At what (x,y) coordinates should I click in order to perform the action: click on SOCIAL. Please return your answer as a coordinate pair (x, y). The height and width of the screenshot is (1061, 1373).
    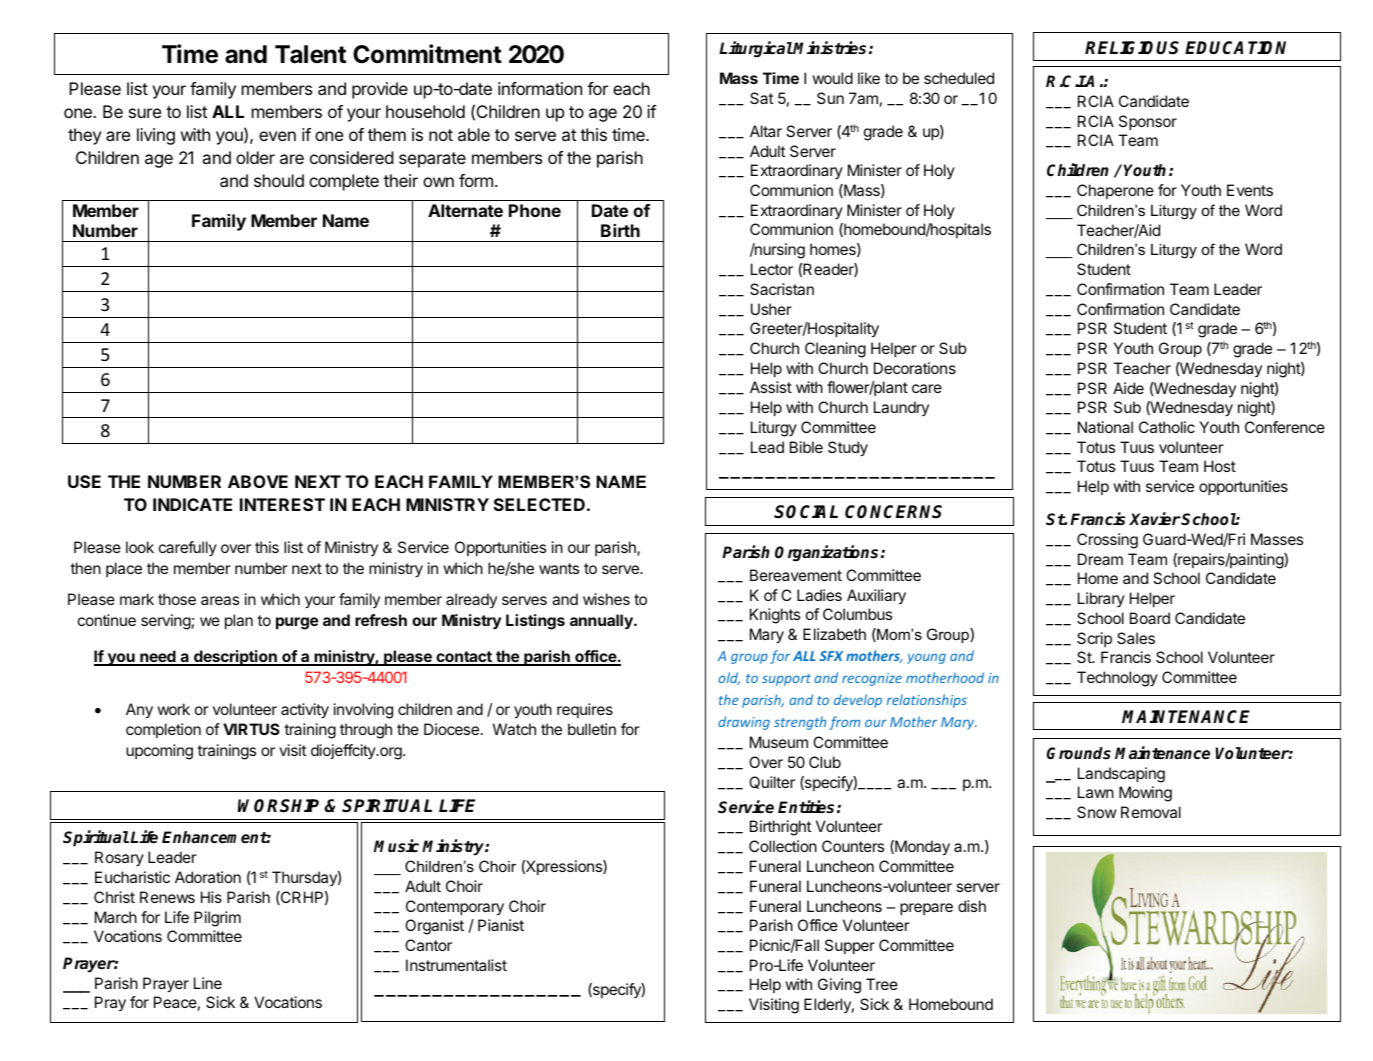
    Looking at the image, I should click on (806, 512).
